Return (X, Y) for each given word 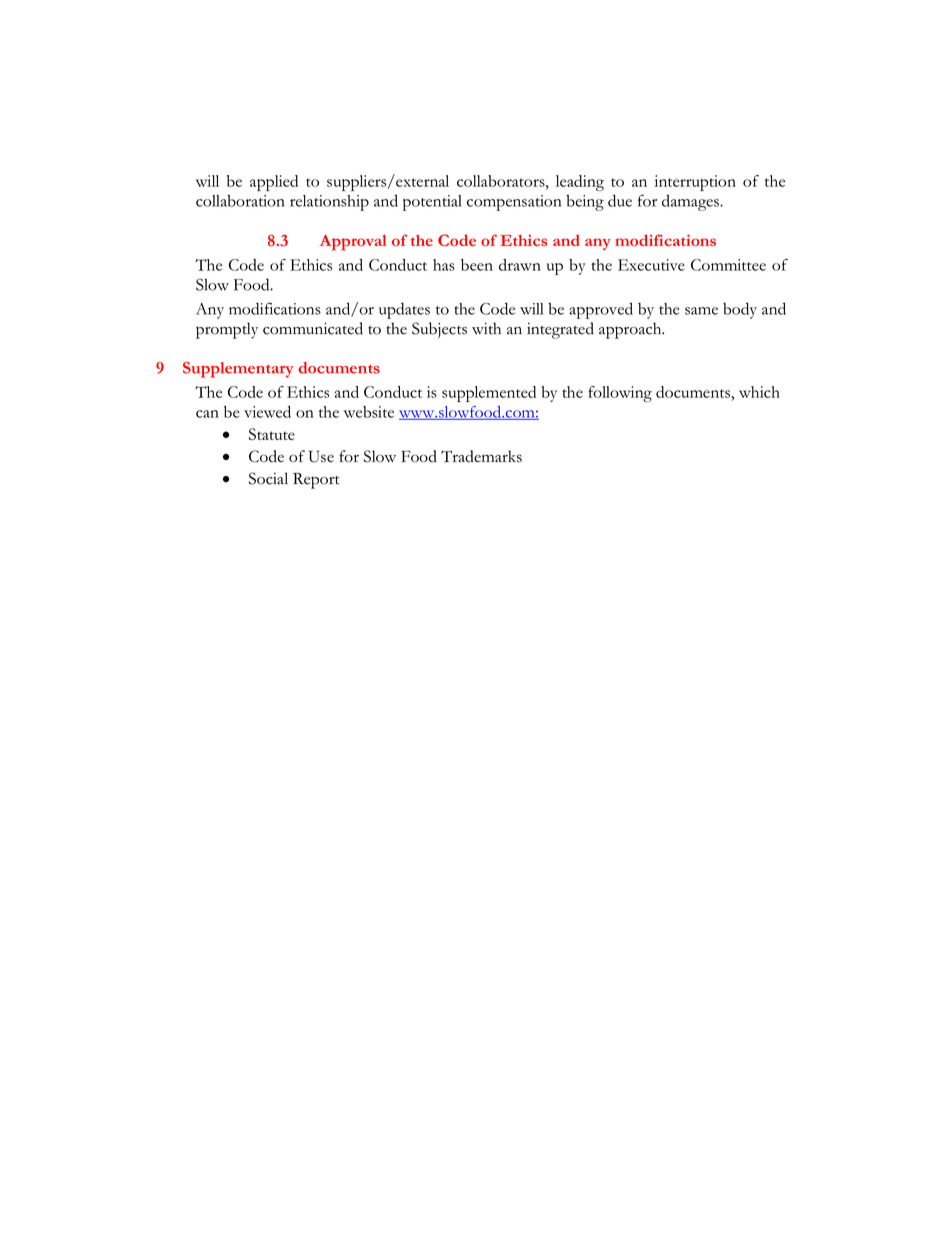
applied (274, 183)
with (486, 328)
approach (631, 330)
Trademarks (481, 456)
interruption (695, 183)
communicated (313, 328)
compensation (514, 203)
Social (268, 478)
